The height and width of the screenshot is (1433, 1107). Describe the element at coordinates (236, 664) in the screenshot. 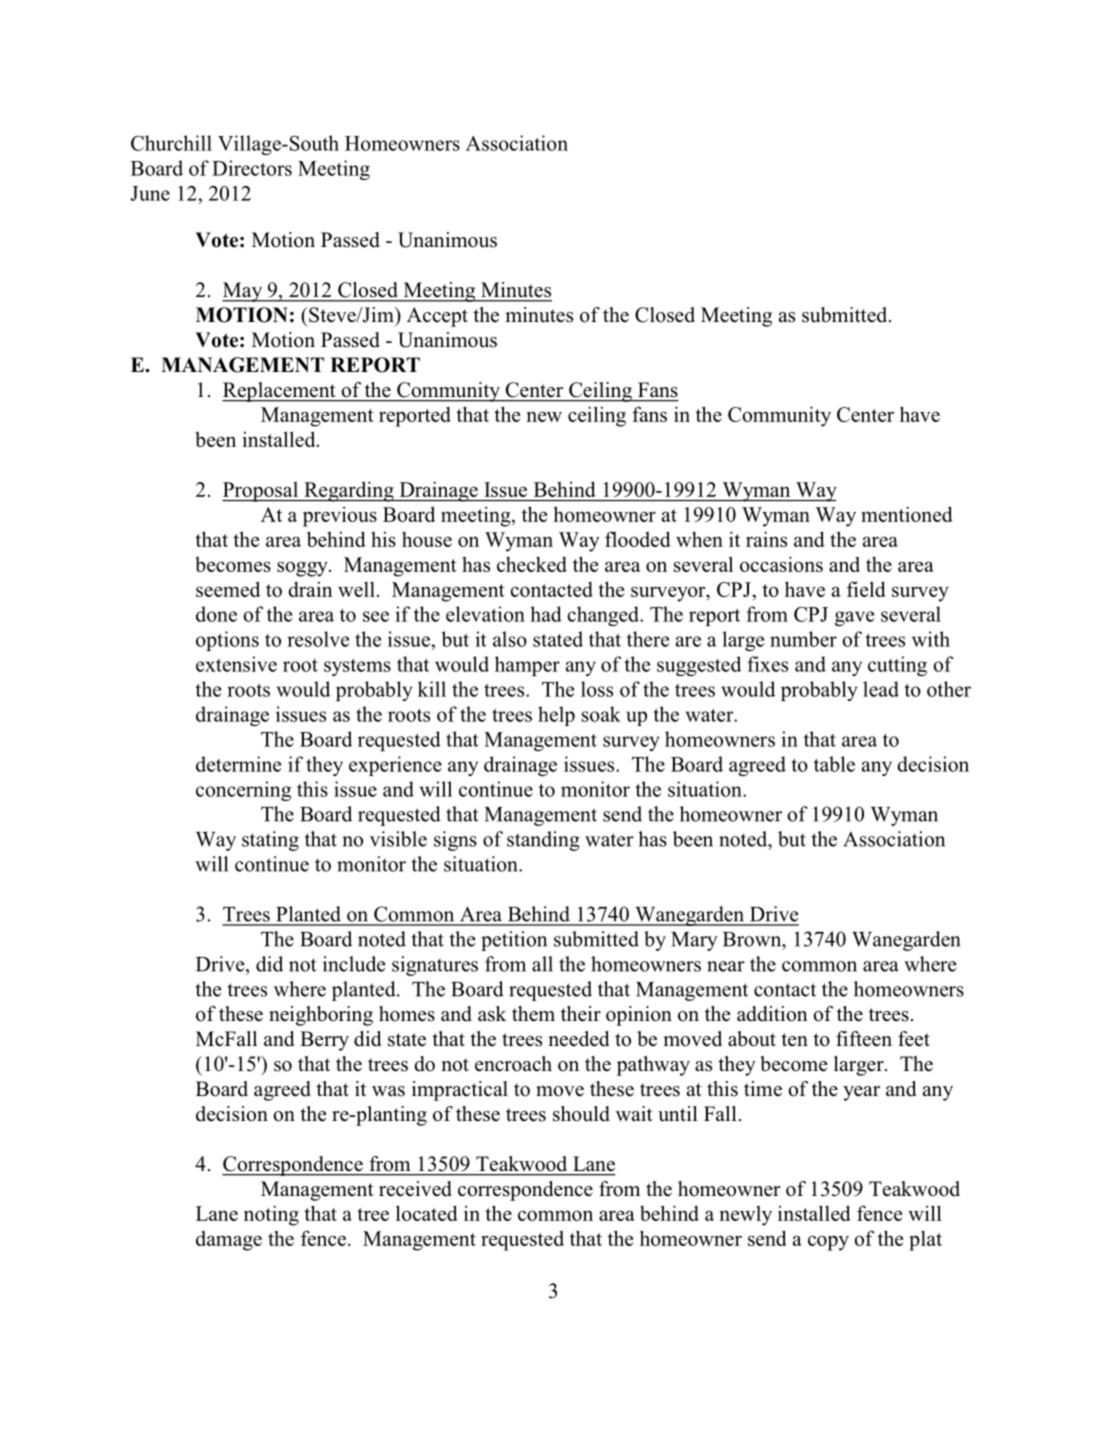

I see `extensive` at that location.
